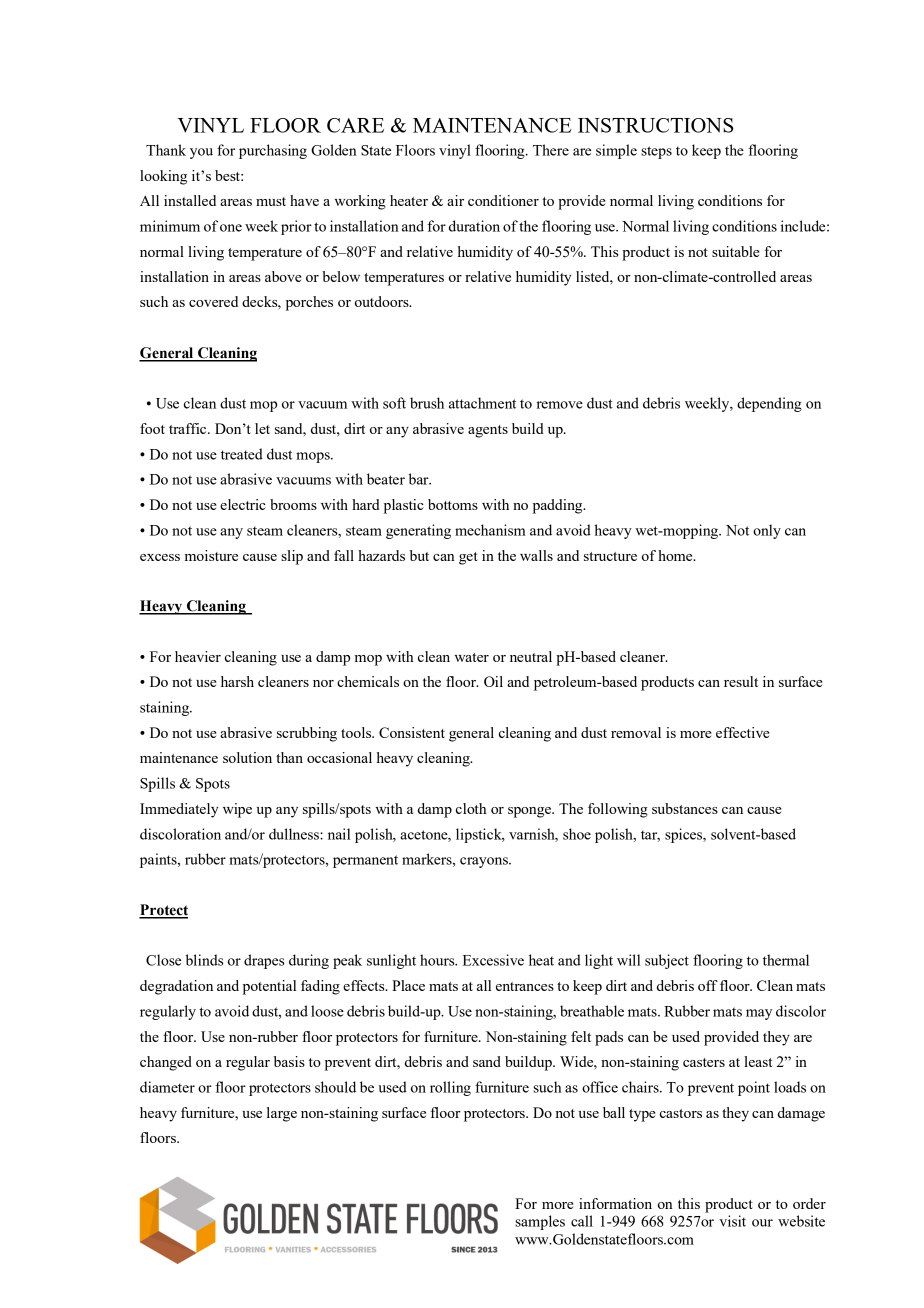 This screenshot has height=1308, width=924. Describe the element at coordinates (741, 681) in the screenshot. I see `result` at that location.
